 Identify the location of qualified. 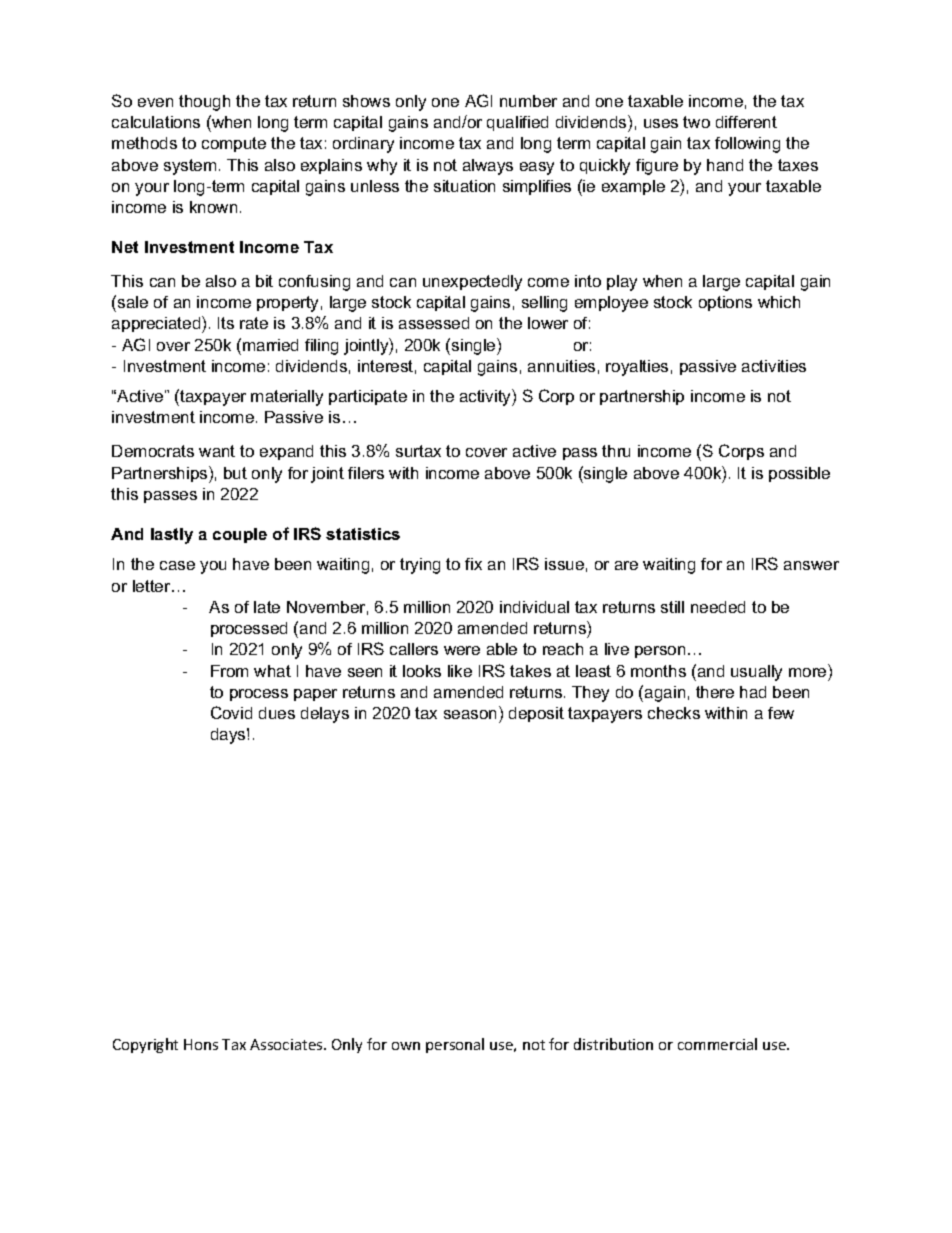
(517, 123).
